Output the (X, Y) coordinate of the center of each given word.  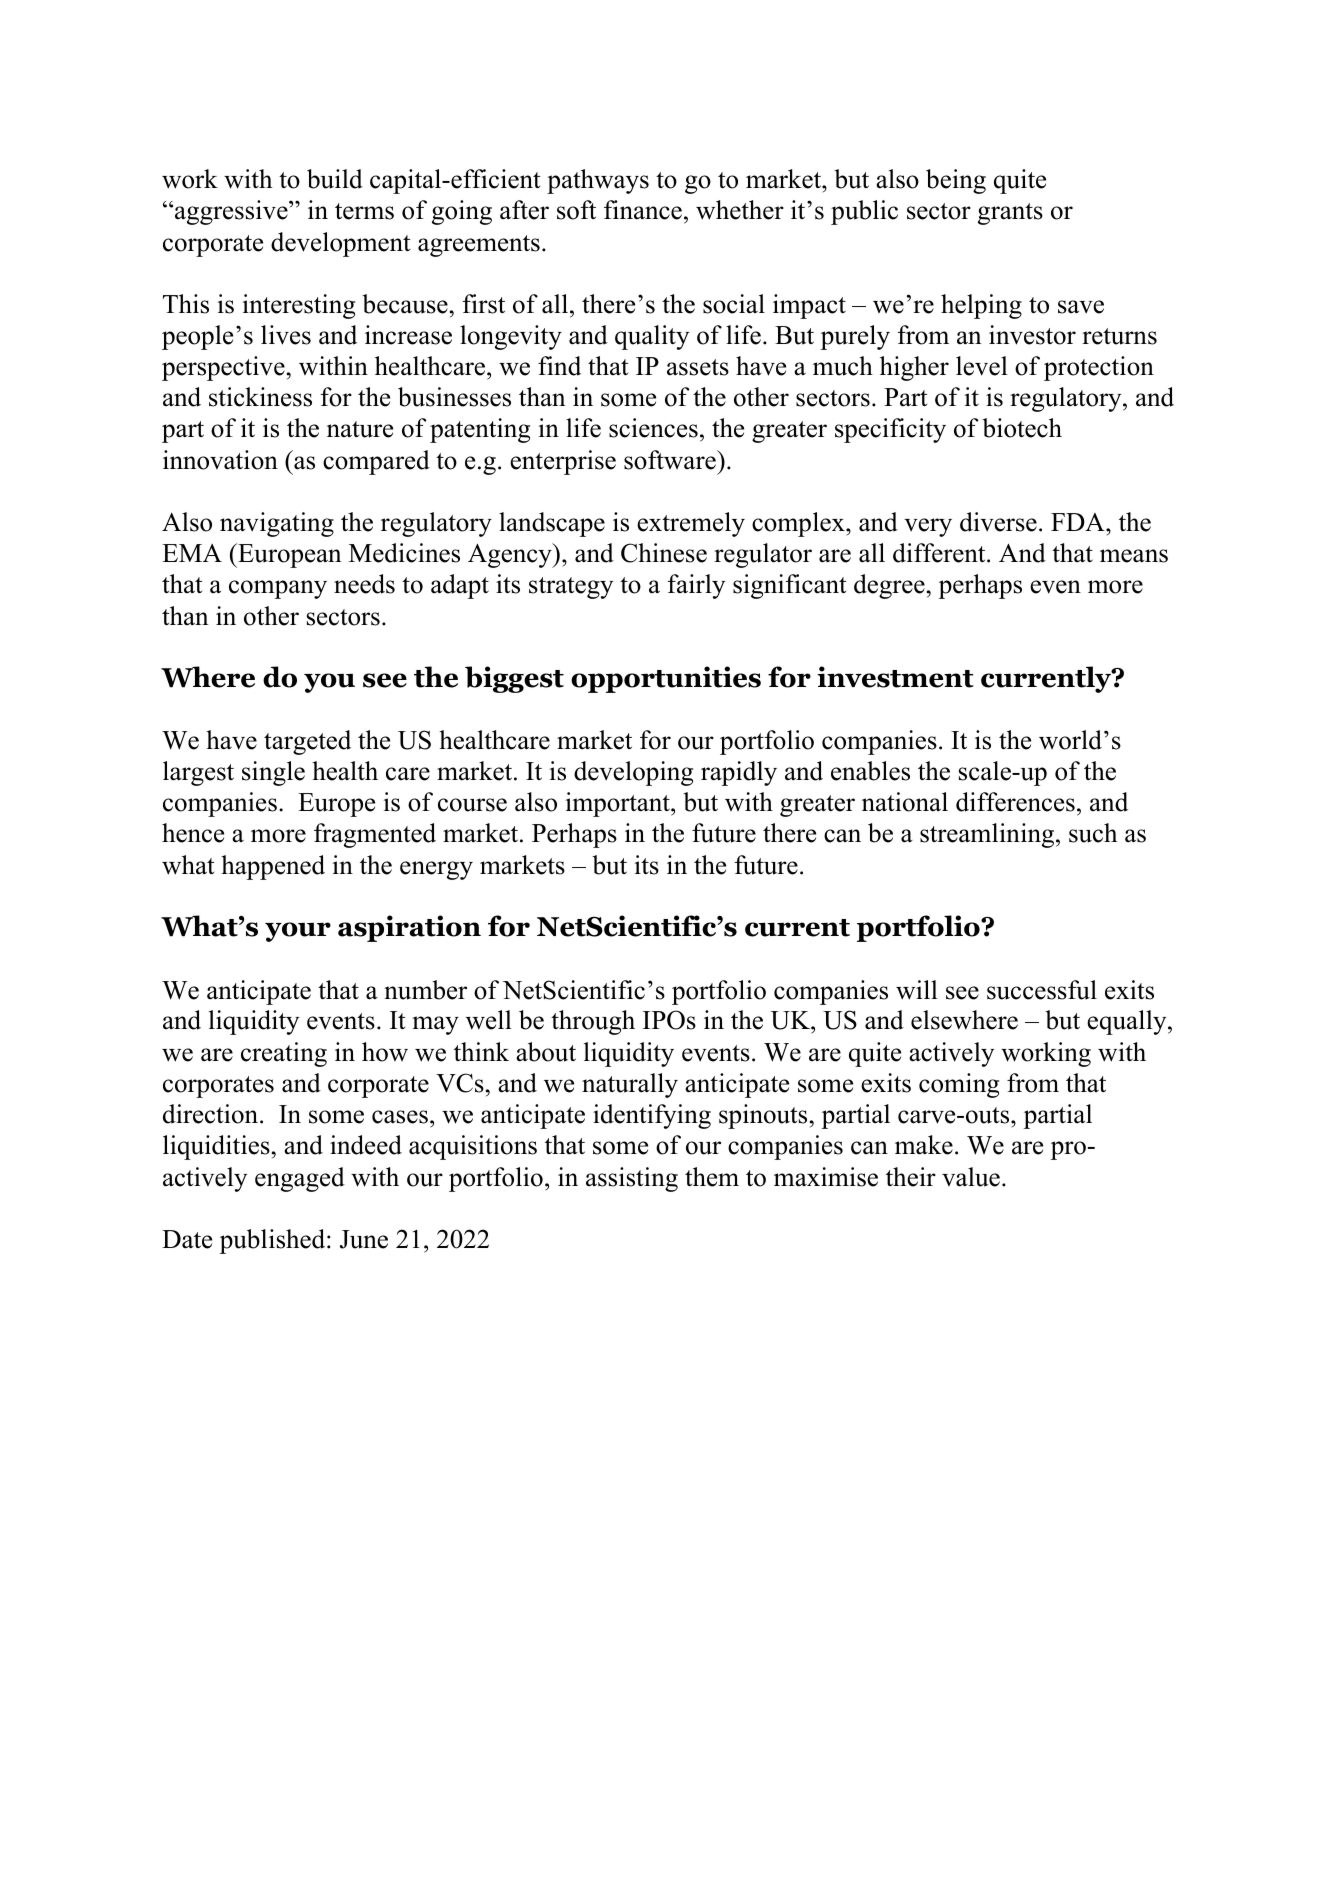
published (274, 1241)
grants (1010, 214)
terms (364, 211)
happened (273, 867)
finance (643, 210)
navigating (277, 524)
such (1093, 833)
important (619, 804)
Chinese (664, 553)
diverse (998, 522)
